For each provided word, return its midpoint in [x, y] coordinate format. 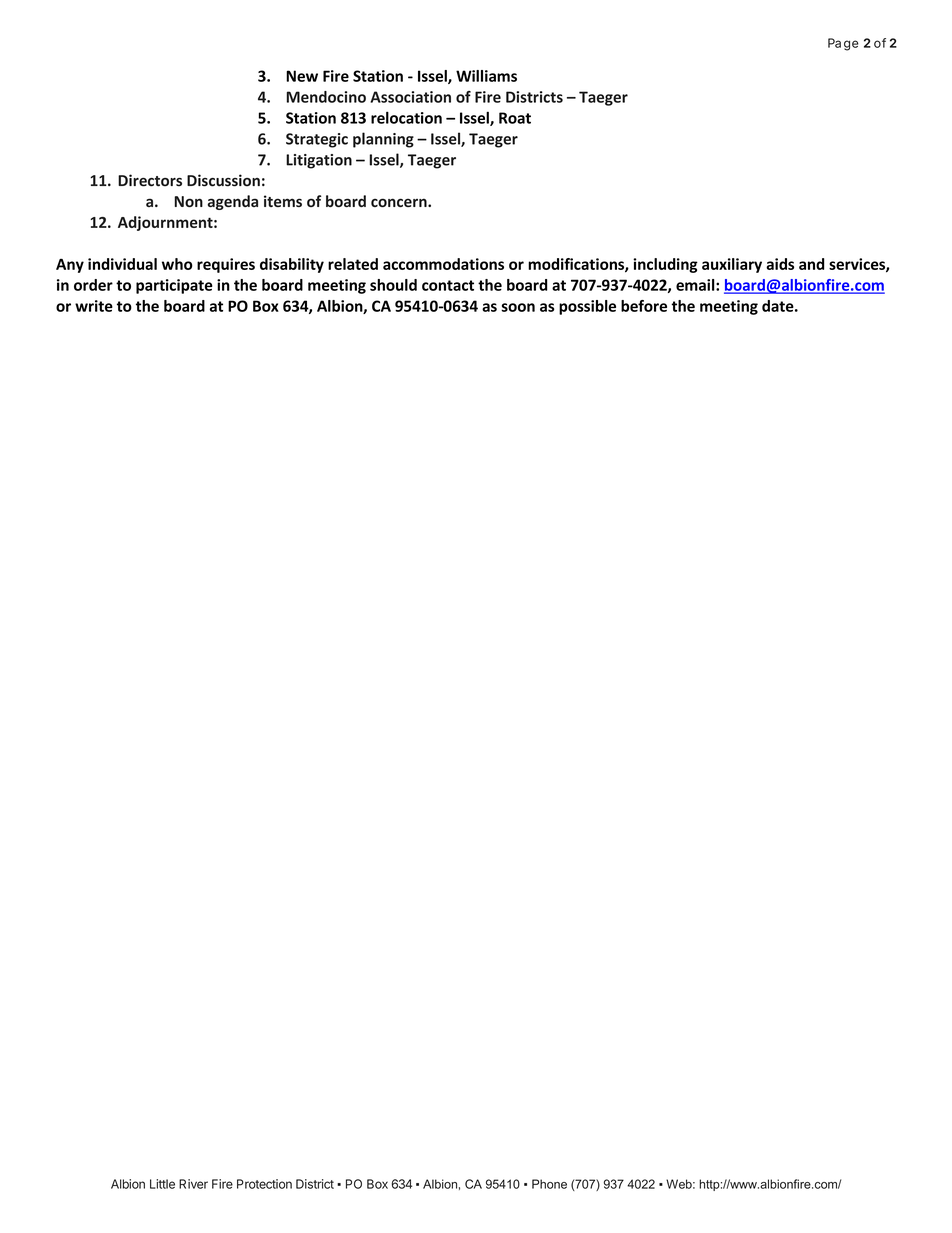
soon [518, 307]
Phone [549, 1184]
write [94, 306]
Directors [150, 180]
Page [843, 44]
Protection [264, 1184]
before [644, 306]
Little [162, 1184]
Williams [486, 76]
